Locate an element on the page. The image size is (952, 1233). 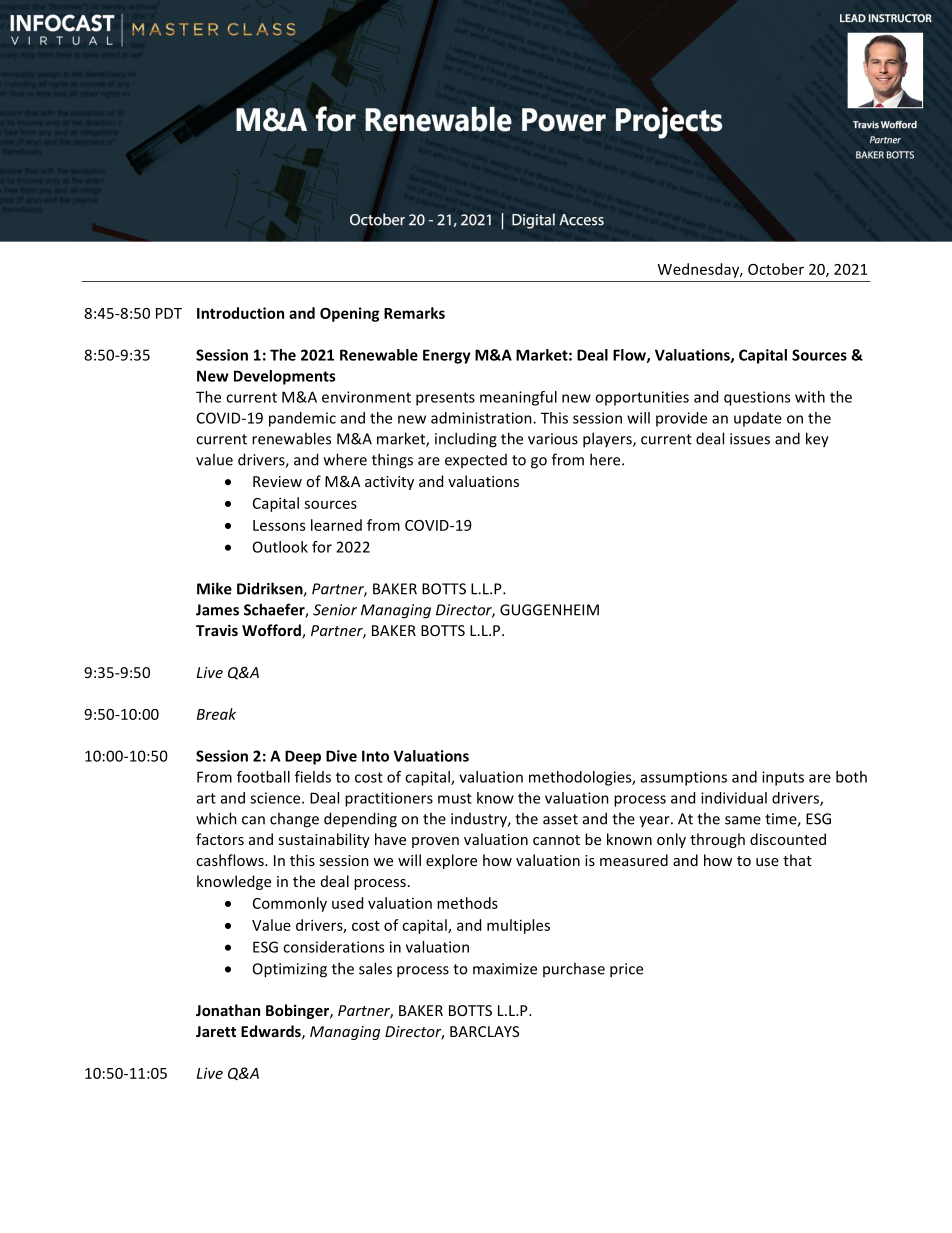
Introduction is located at coordinates (240, 313).
